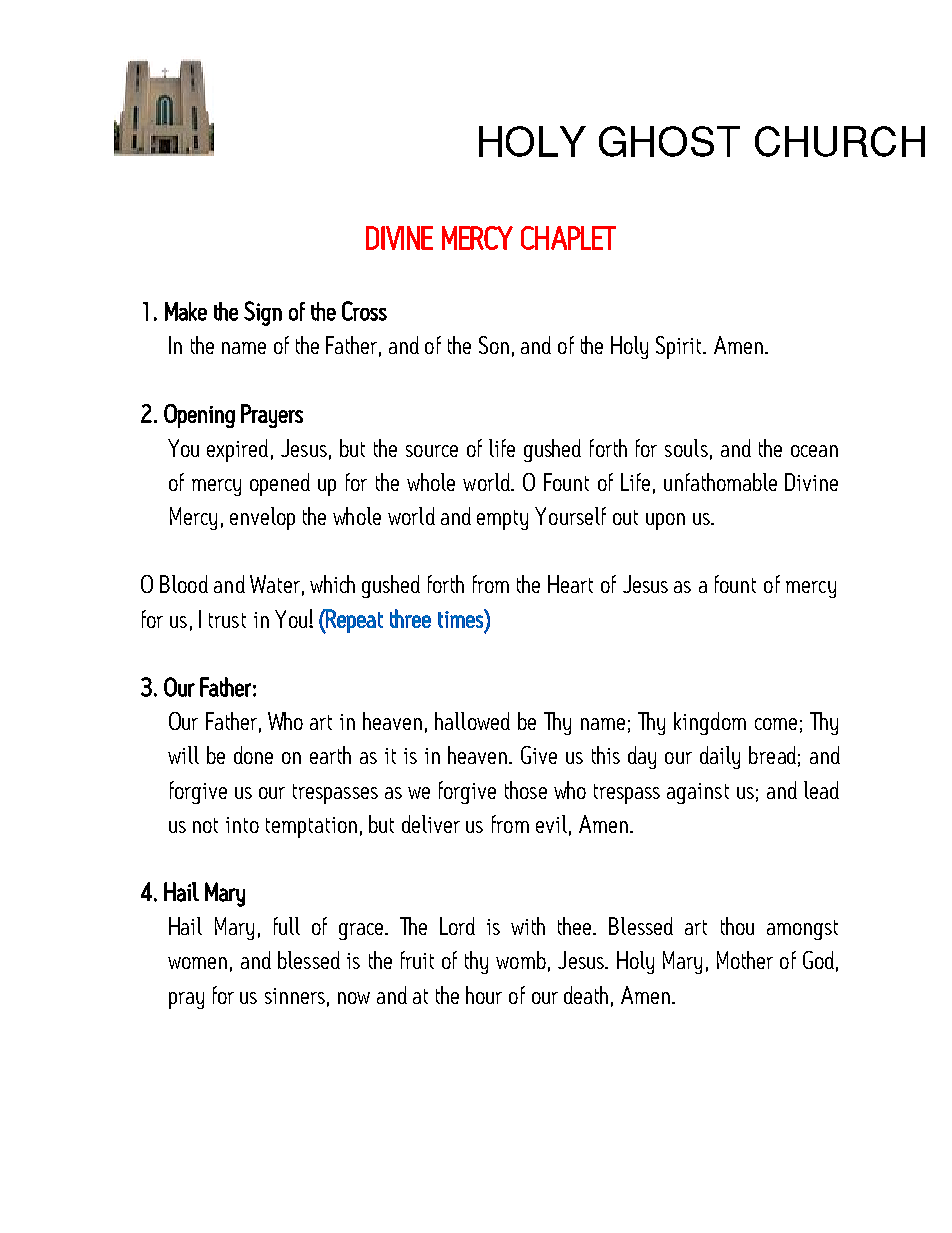  Describe the element at coordinates (745, 960) in the screenshot. I see `Mother` at that location.
